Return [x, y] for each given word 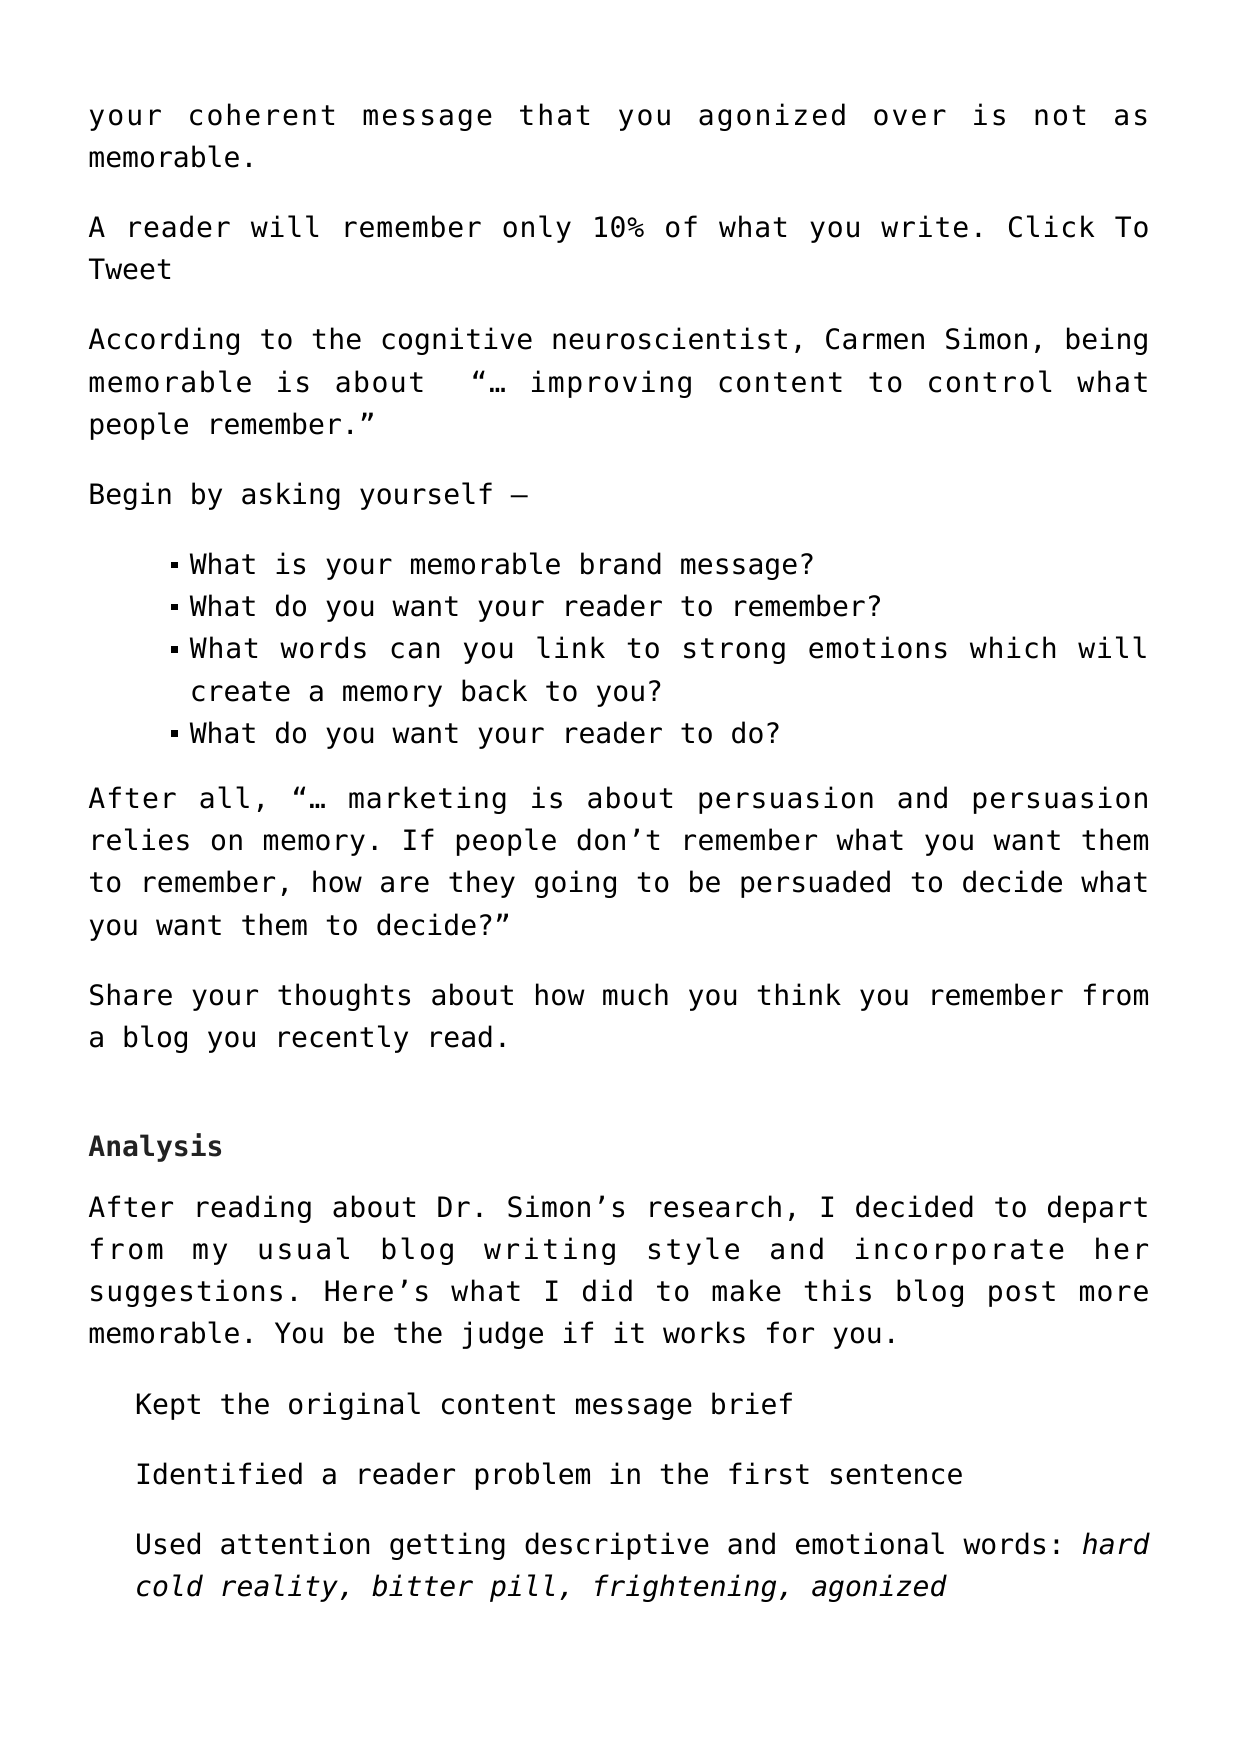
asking [291, 496]
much [635, 994]
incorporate [960, 1251]
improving [611, 384]
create [241, 691]
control [990, 381]
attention [295, 1543]
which [1012, 647]
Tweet [129, 269]
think [799, 994]
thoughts [344, 997]
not [1060, 115]
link [571, 647]
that [554, 114]
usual [304, 1248]
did [607, 1290]
